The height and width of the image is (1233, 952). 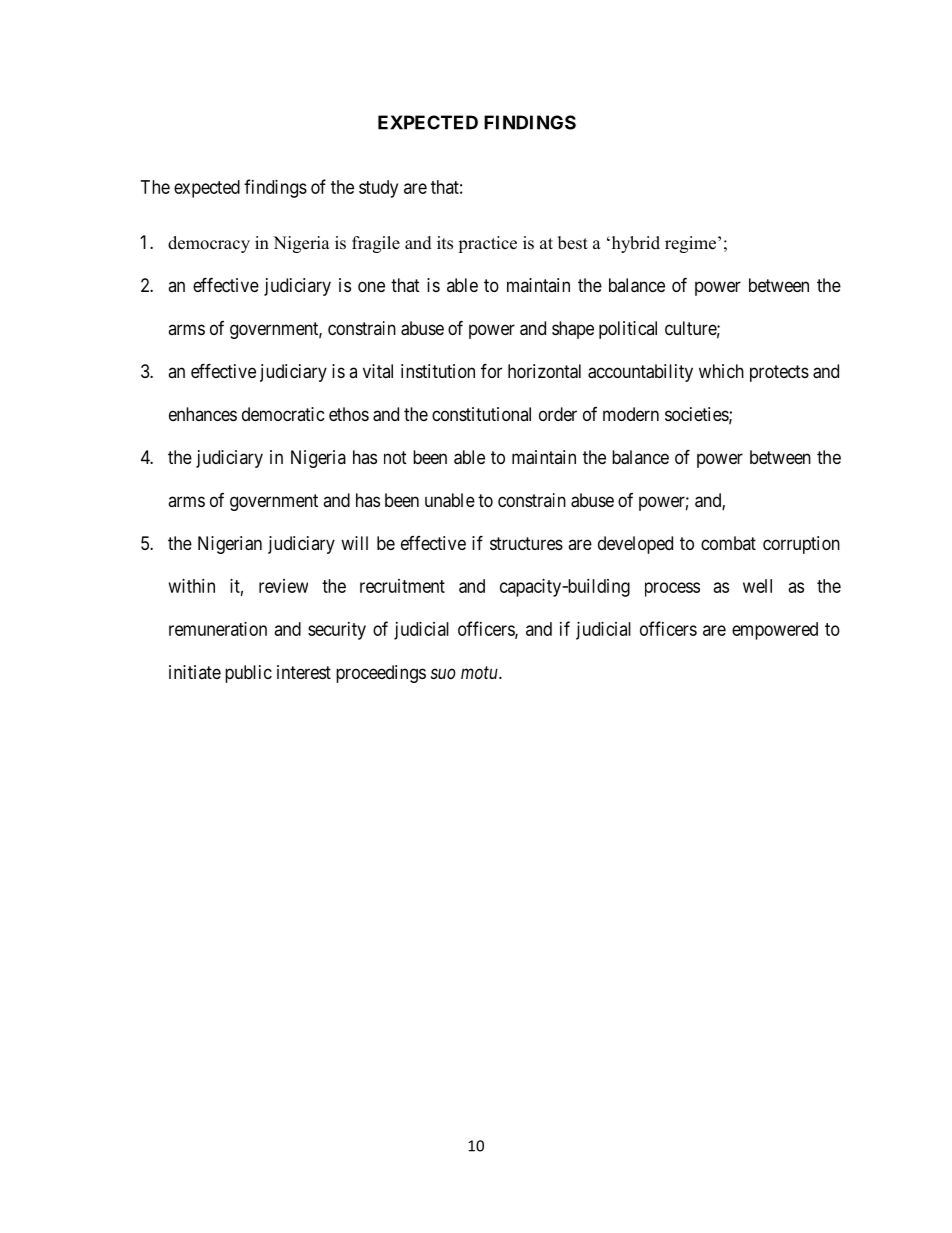 What do you see at coordinates (209, 244) in the image?
I see `democracy` at bounding box center [209, 244].
